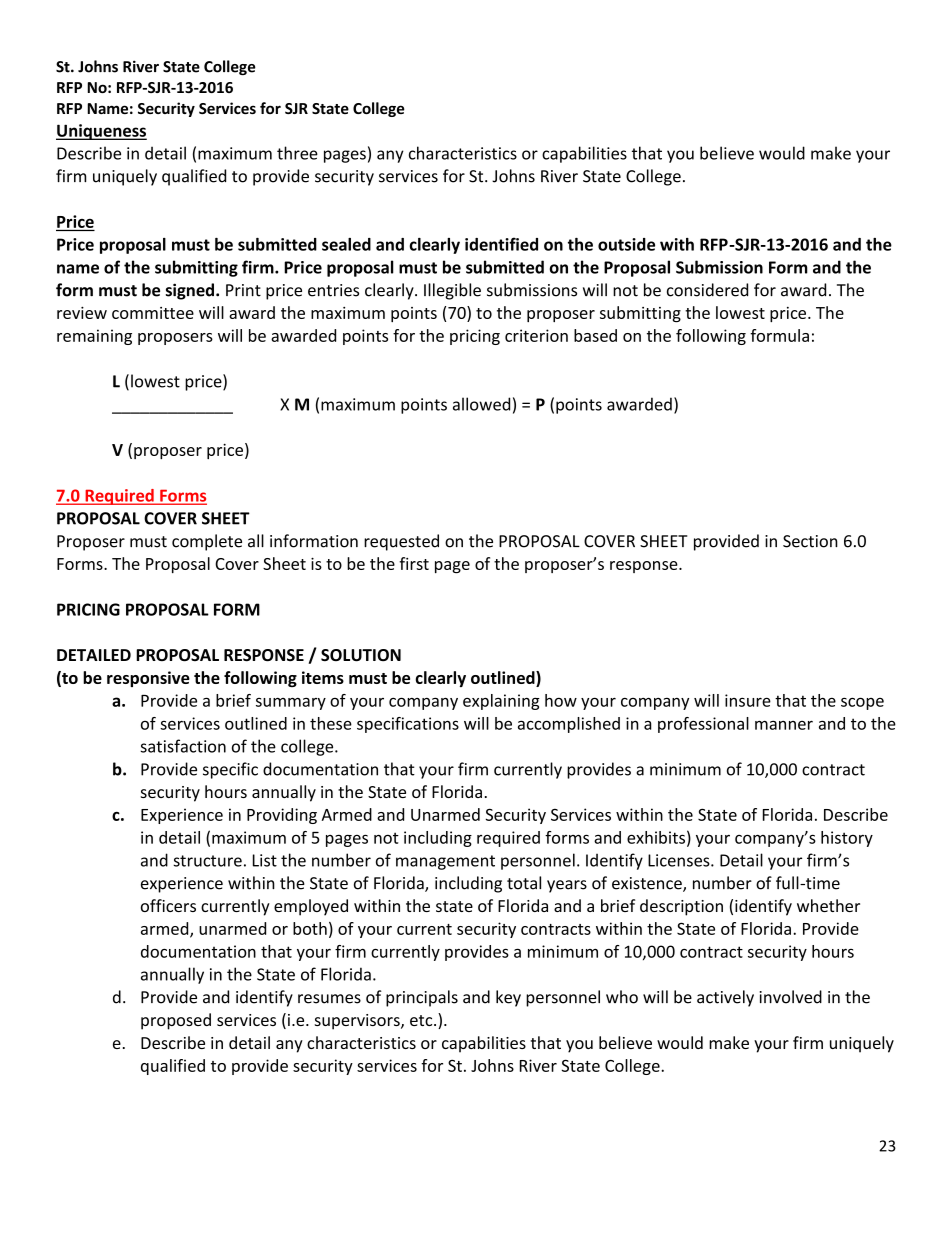 The width and height of the screenshot is (952, 1233). I want to click on history, so click(847, 839).
